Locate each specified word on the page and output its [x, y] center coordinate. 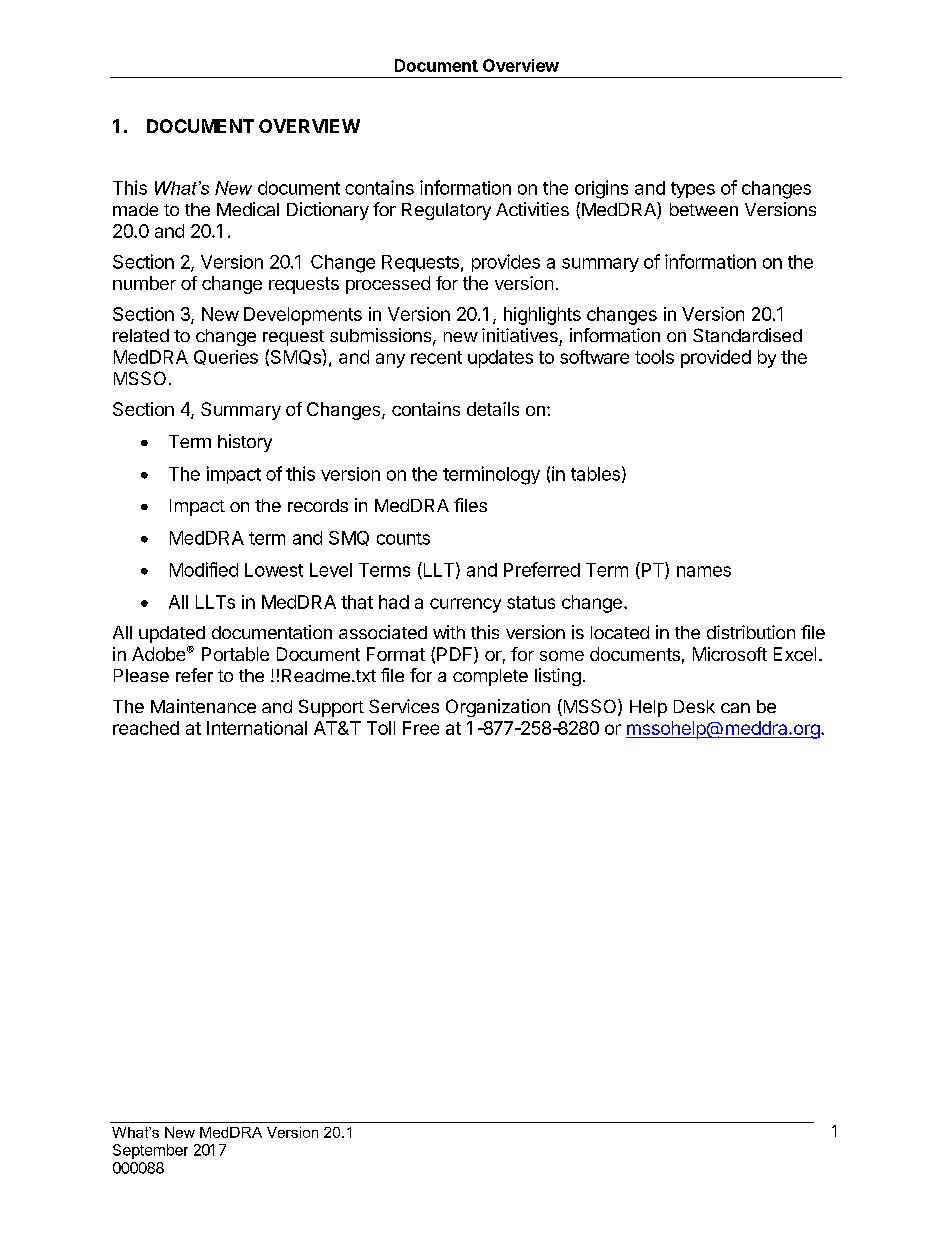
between [704, 209]
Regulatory [446, 211]
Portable [235, 654]
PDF [456, 655]
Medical [248, 209]
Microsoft [730, 654]
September [150, 1151]
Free [421, 728]
